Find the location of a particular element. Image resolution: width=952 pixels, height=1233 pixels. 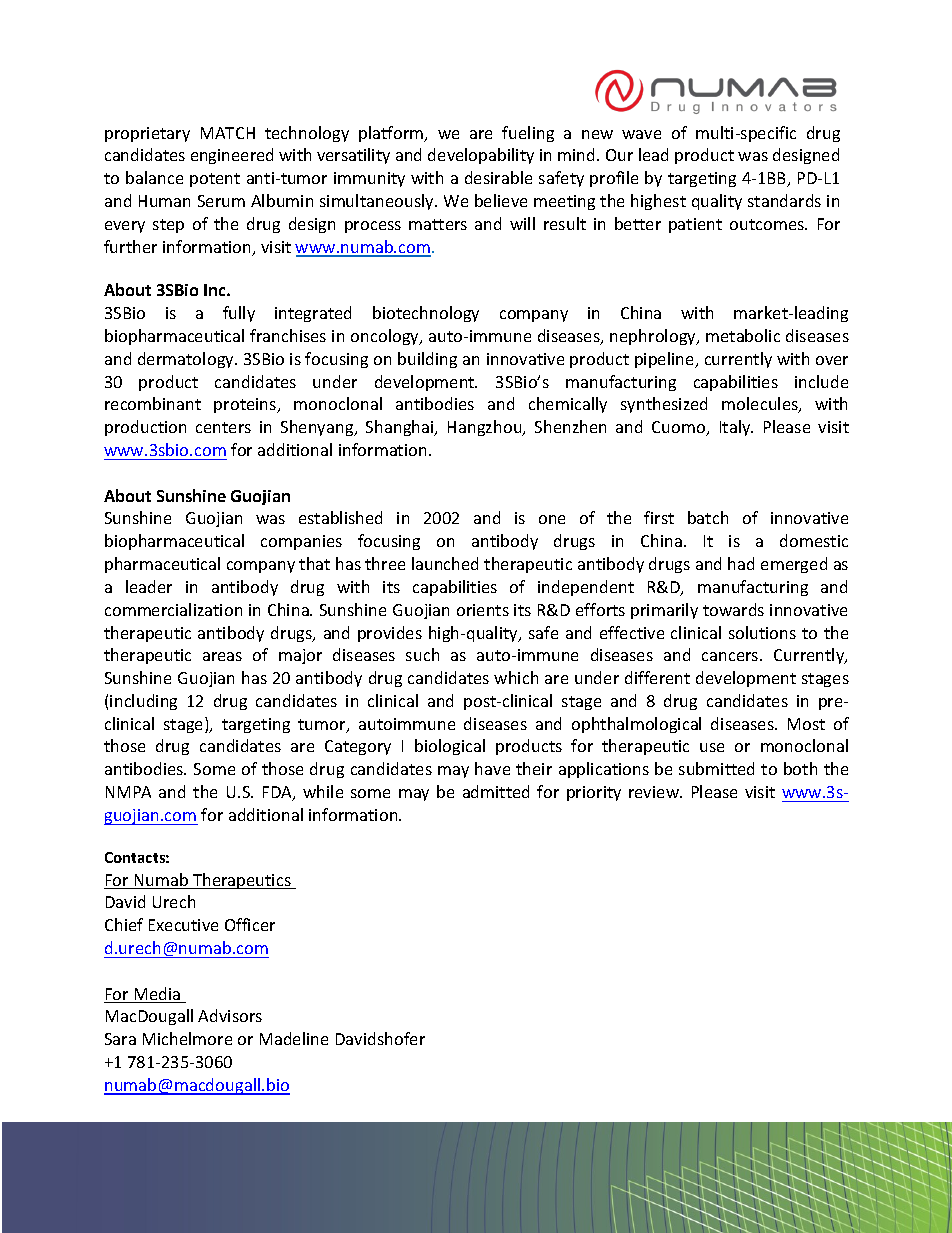

while is located at coordinates (323, 791).
